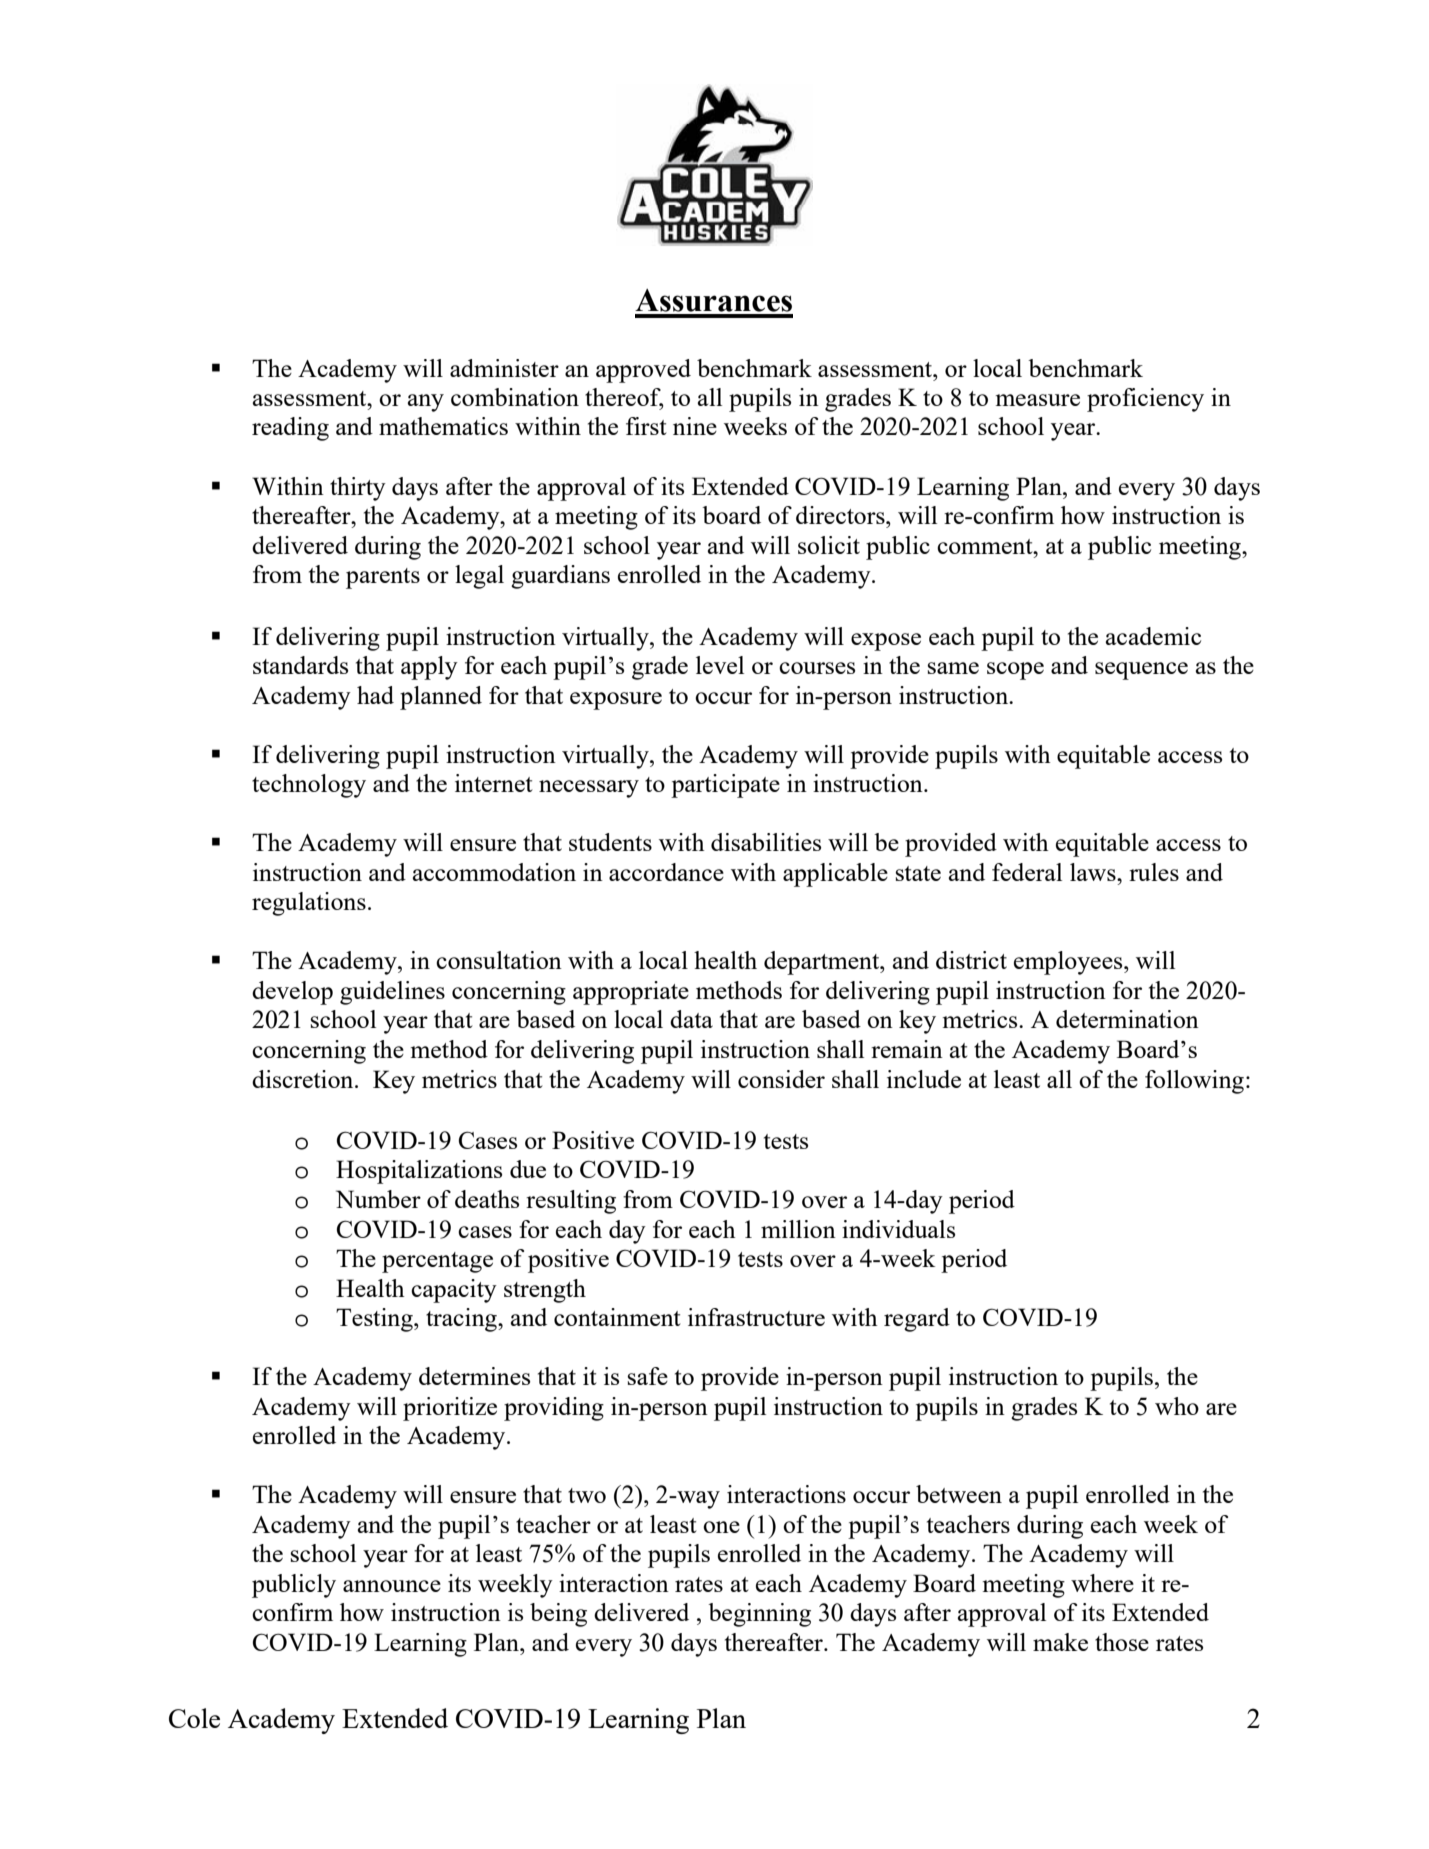  I want to click on laws, so click(1094, 872).
